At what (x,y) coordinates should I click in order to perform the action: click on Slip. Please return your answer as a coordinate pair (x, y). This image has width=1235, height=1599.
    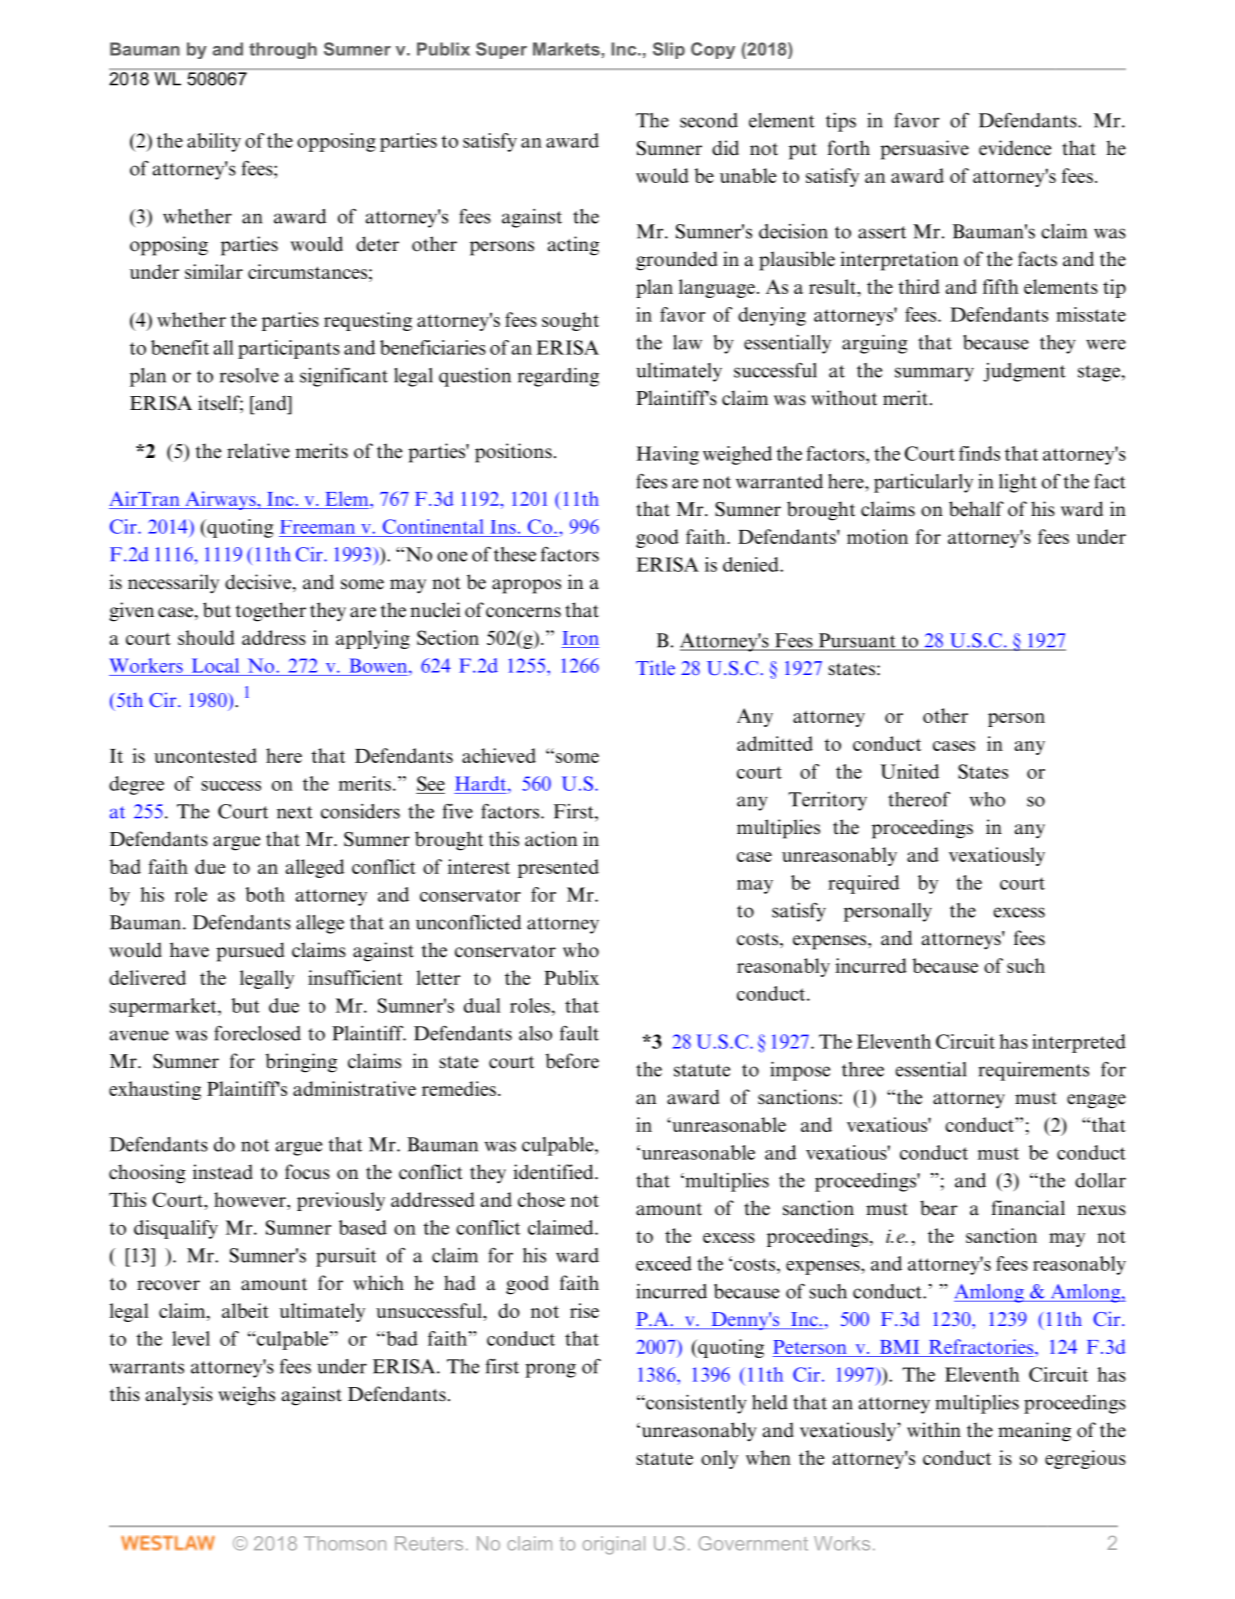
    Looking at the image, I should click on (669, 50).
